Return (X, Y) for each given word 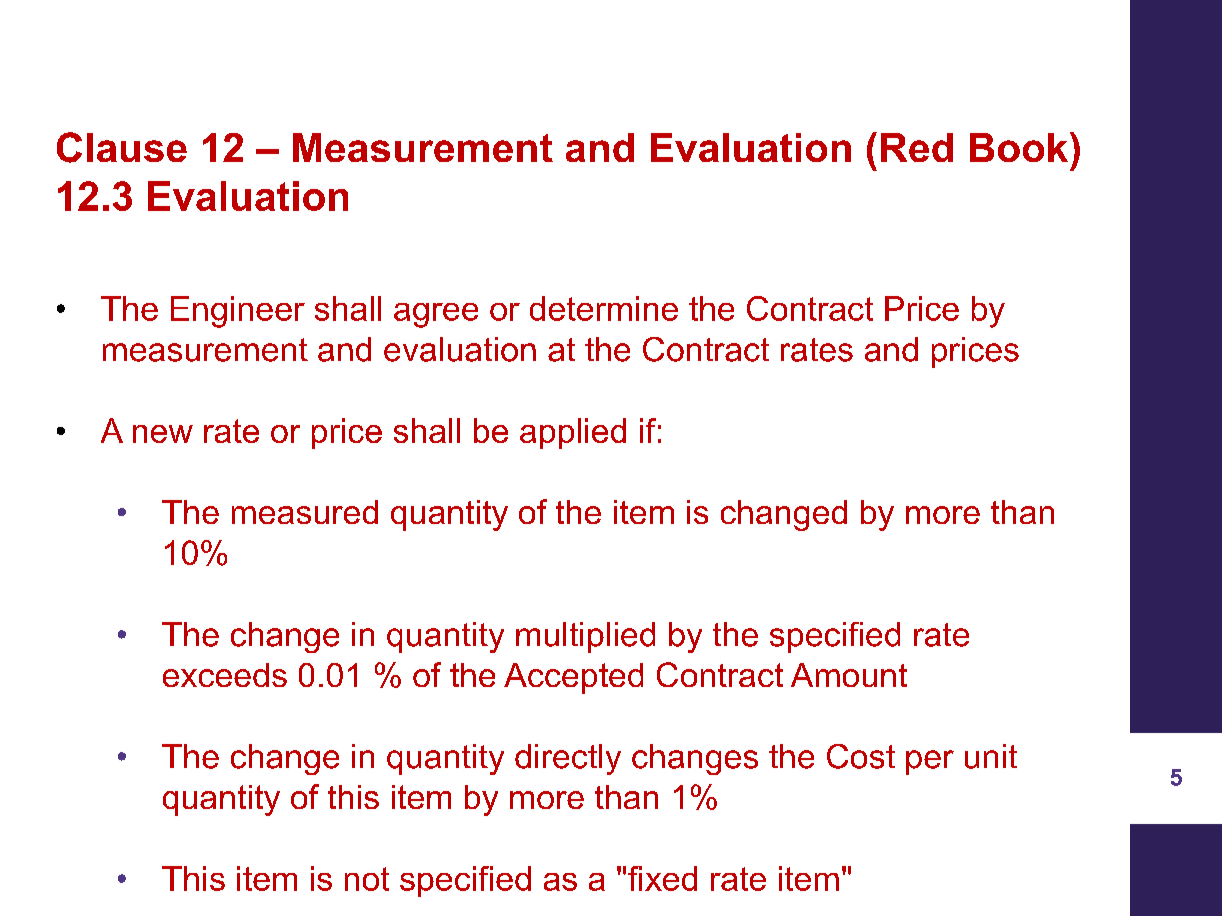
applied (573, 433)
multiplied (585, 637)
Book (1020, 147)
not (367, 879)
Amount (849, 675)
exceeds (225, 675)
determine (604, 308)
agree (436, 315)
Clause (122, 147)
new (163, 434)
